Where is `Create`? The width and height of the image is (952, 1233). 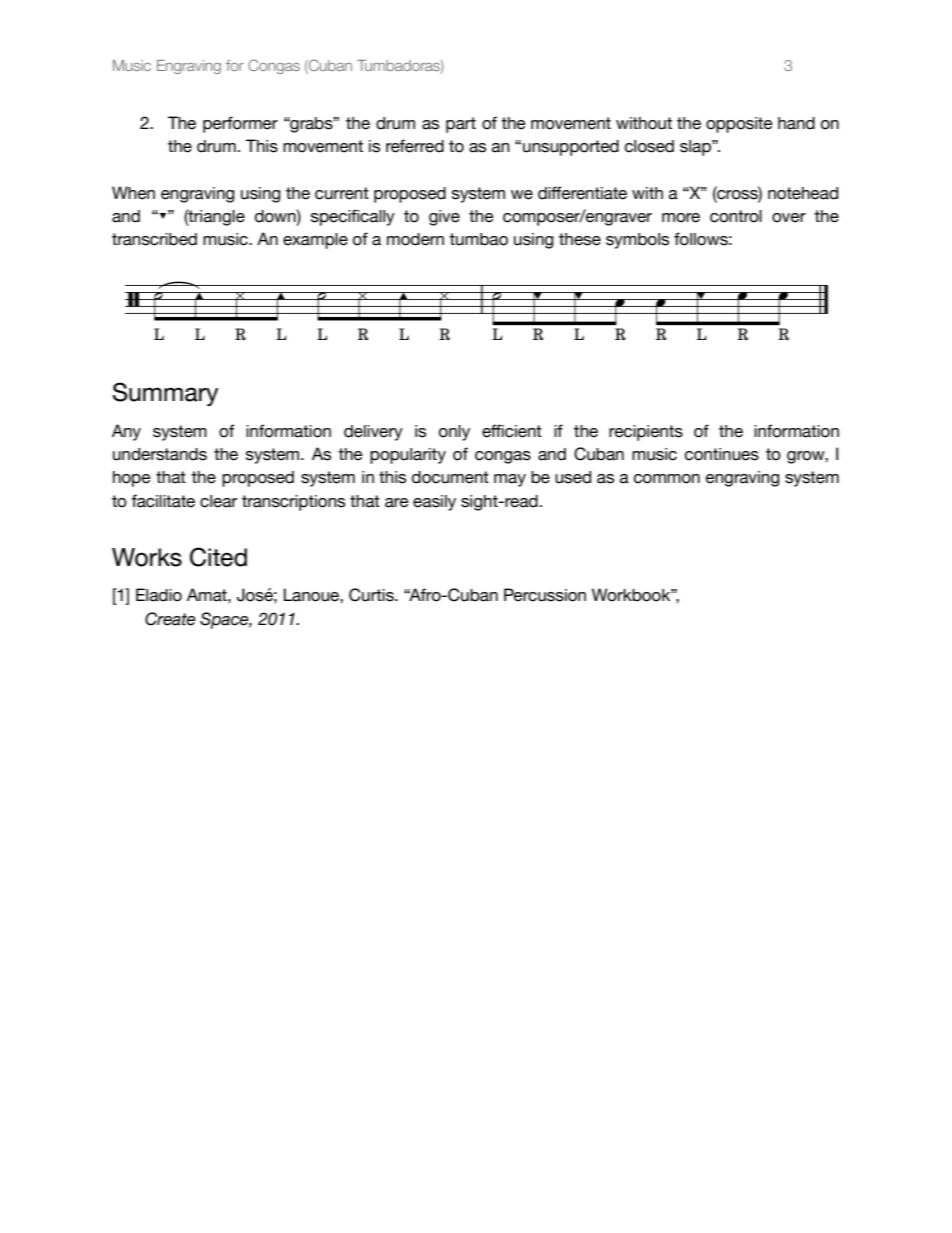 Create is located at coordinates (170, 619).
